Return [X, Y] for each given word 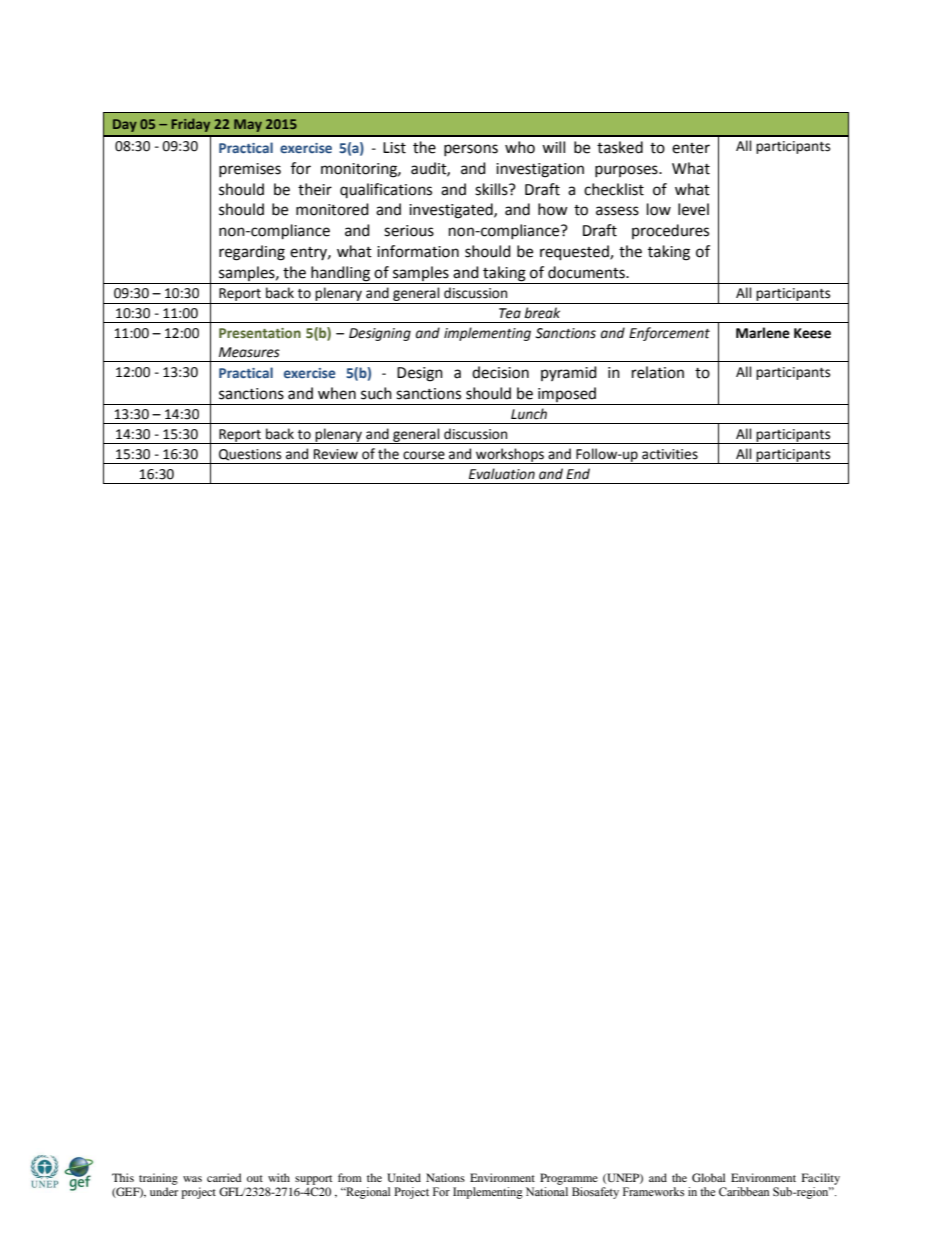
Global [708, 1177]
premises [250, 170]
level [693, 209]
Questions [250, 455]
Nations [445, 1177]
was [192, 1179]
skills [492, 189]
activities [670, 454]
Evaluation [502, 474]
